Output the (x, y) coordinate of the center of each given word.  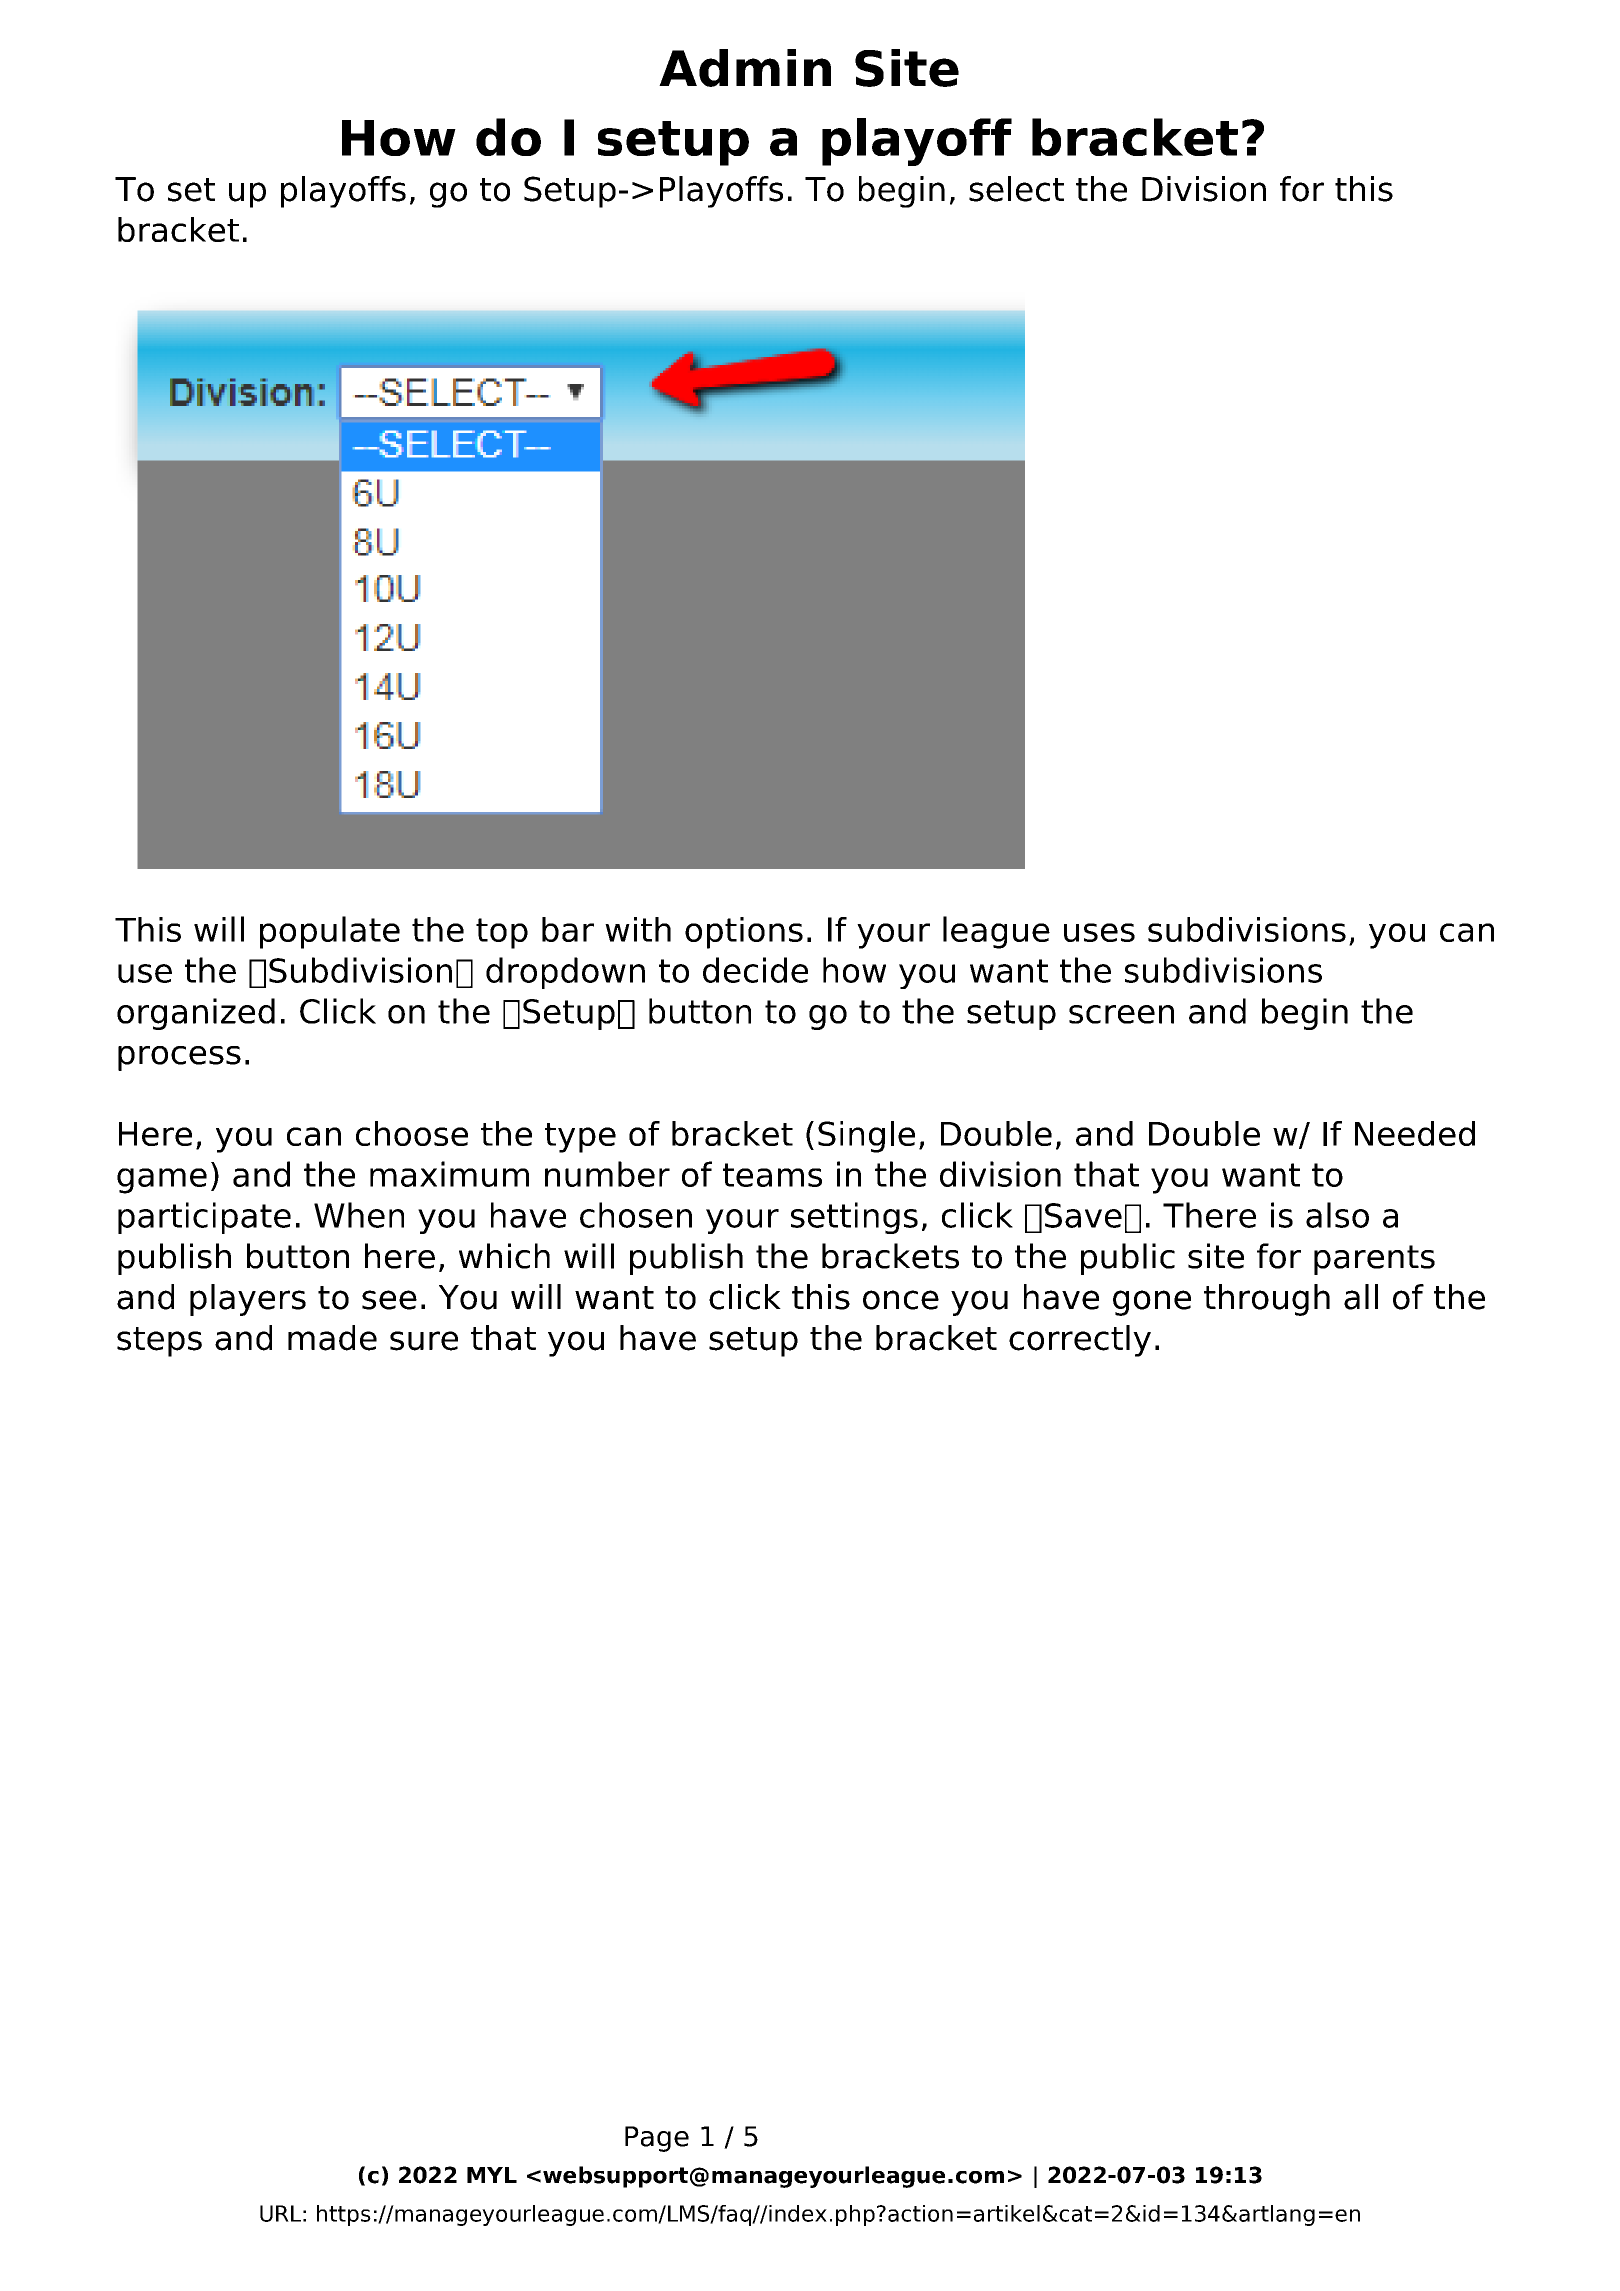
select (1016, 189)
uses (1099, 932)
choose (412, 1133)
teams (772, 1175)
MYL (492, 2175)
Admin (745, 68)
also (1337, 1215)
